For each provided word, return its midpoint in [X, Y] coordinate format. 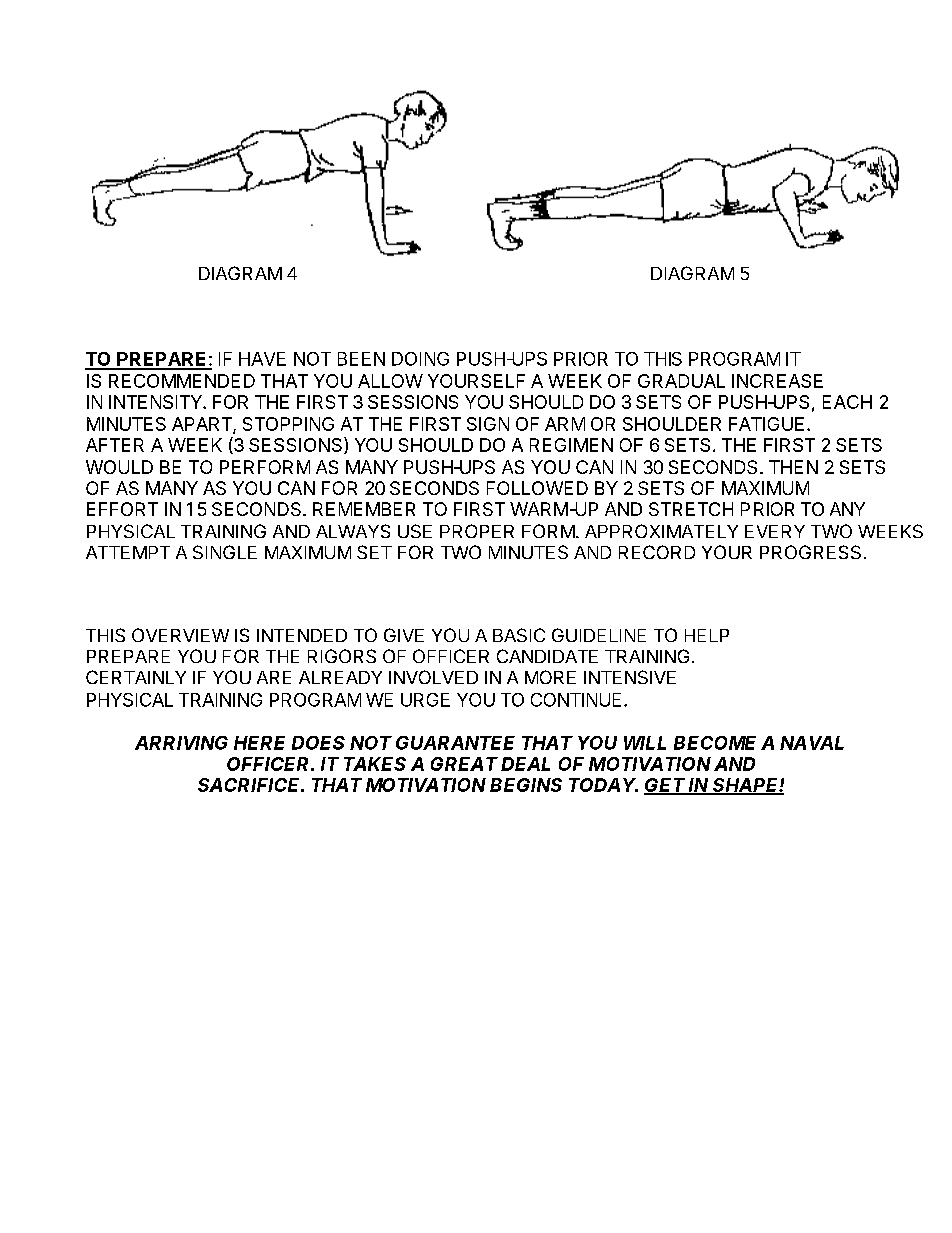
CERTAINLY [136, 677]
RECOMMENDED [182, 381]
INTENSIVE [630, 677]
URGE [425, 700]
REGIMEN [571, 445]
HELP [707, 635]
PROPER [477, 531]
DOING [420, 359]
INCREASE [777, 381]
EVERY [775, 531]
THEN [793, 467]
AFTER [115, 445]
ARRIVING [181, 743]
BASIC [519, 635]
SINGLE [225, 552]
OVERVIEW [180, 635]
